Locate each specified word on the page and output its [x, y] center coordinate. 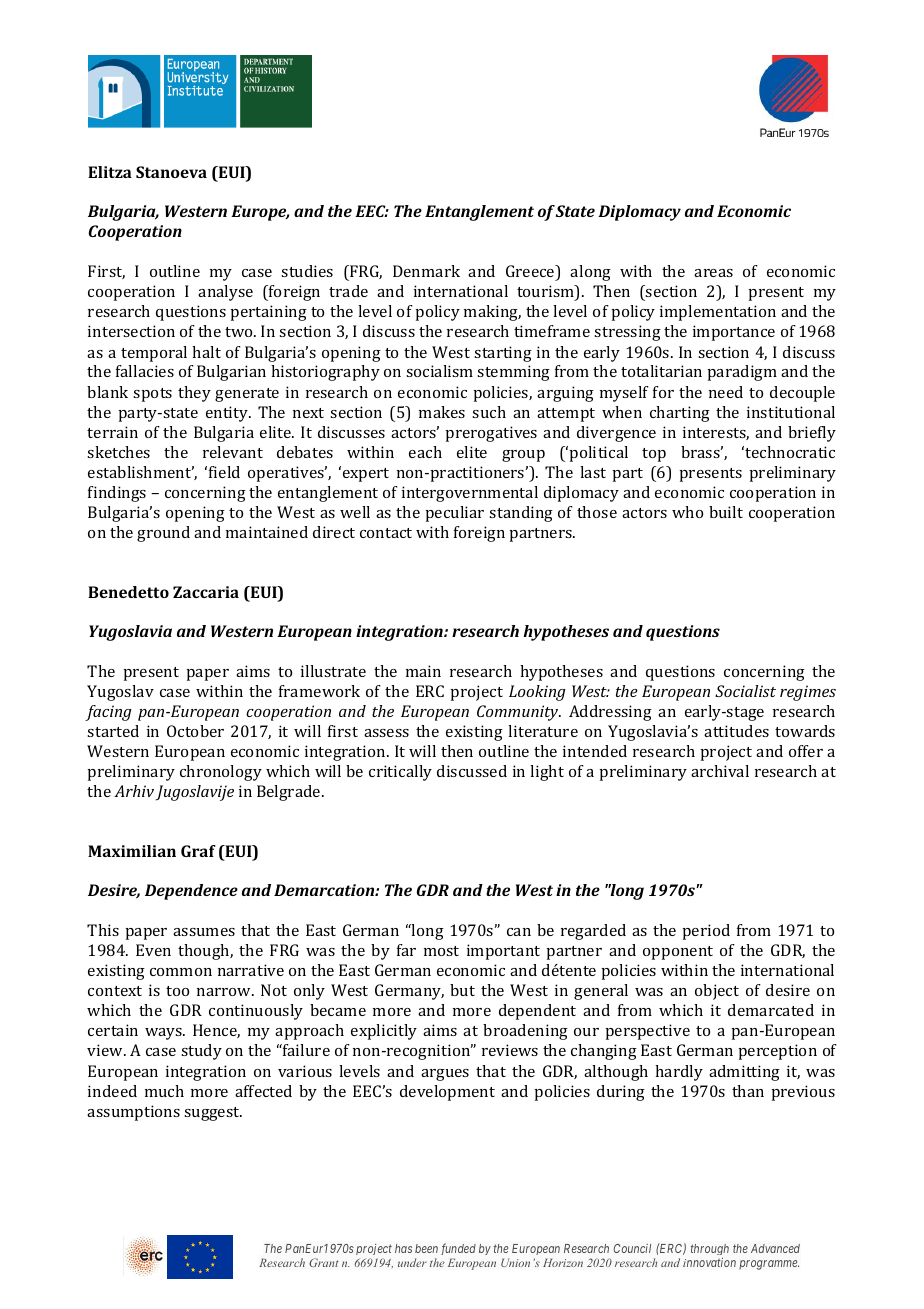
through [710, 1249]
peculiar [455, 514]
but [462, 990]
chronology [221, 773]
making [492, 313]
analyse [225, 293]
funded [458, 1249]
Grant [323, 1262]
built [726, 512]
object [717, 992]
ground [163, 534]
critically [400, 773]
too [177, 991]
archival [720, 771]
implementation [718, 313]
